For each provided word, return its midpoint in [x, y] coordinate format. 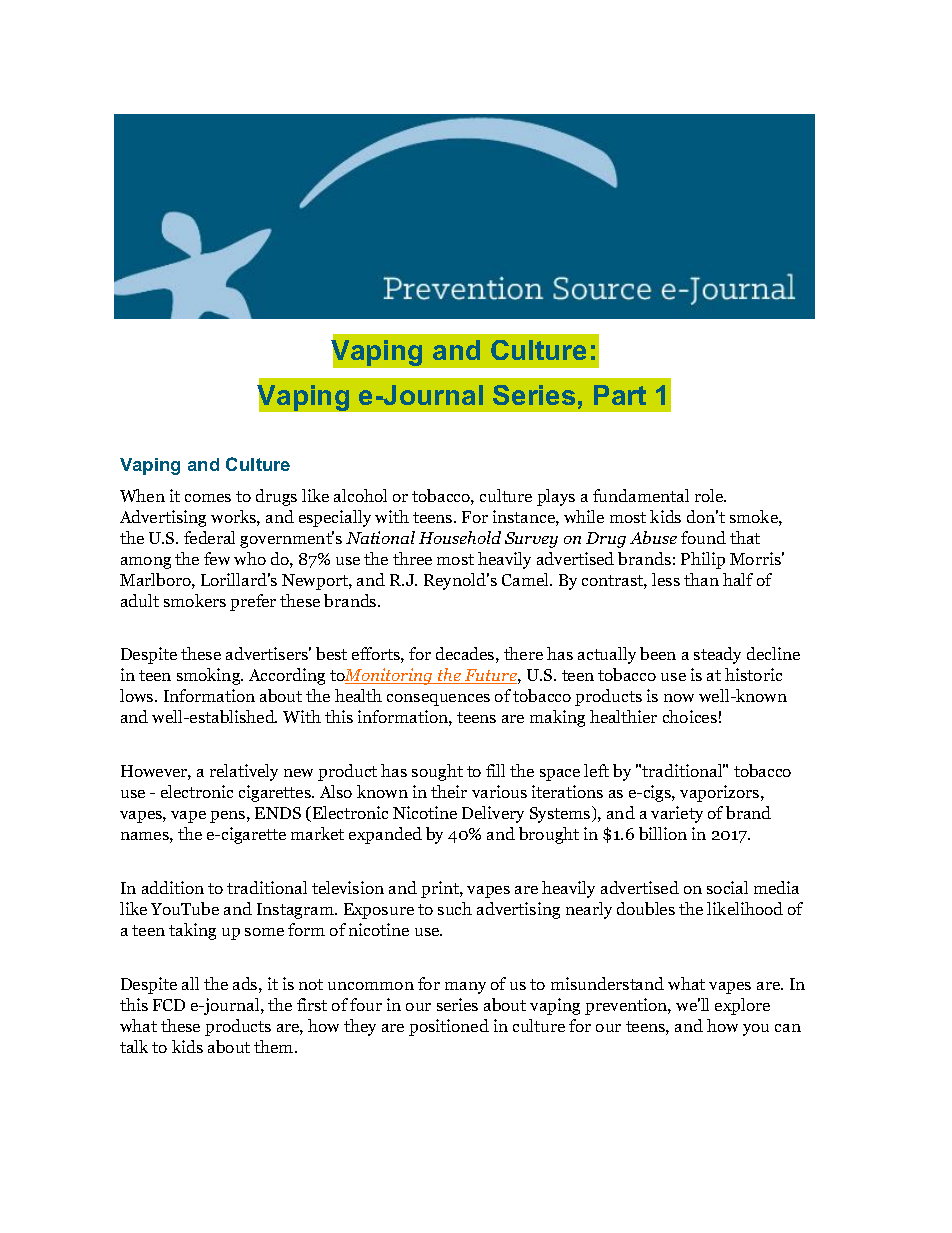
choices [690, 716]
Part [620, 395]
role [710, 495]
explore [742, 1006]
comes [208, 498]
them [275, 1046]
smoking [210, 676]
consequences [438, 700]
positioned [449, 1027]
